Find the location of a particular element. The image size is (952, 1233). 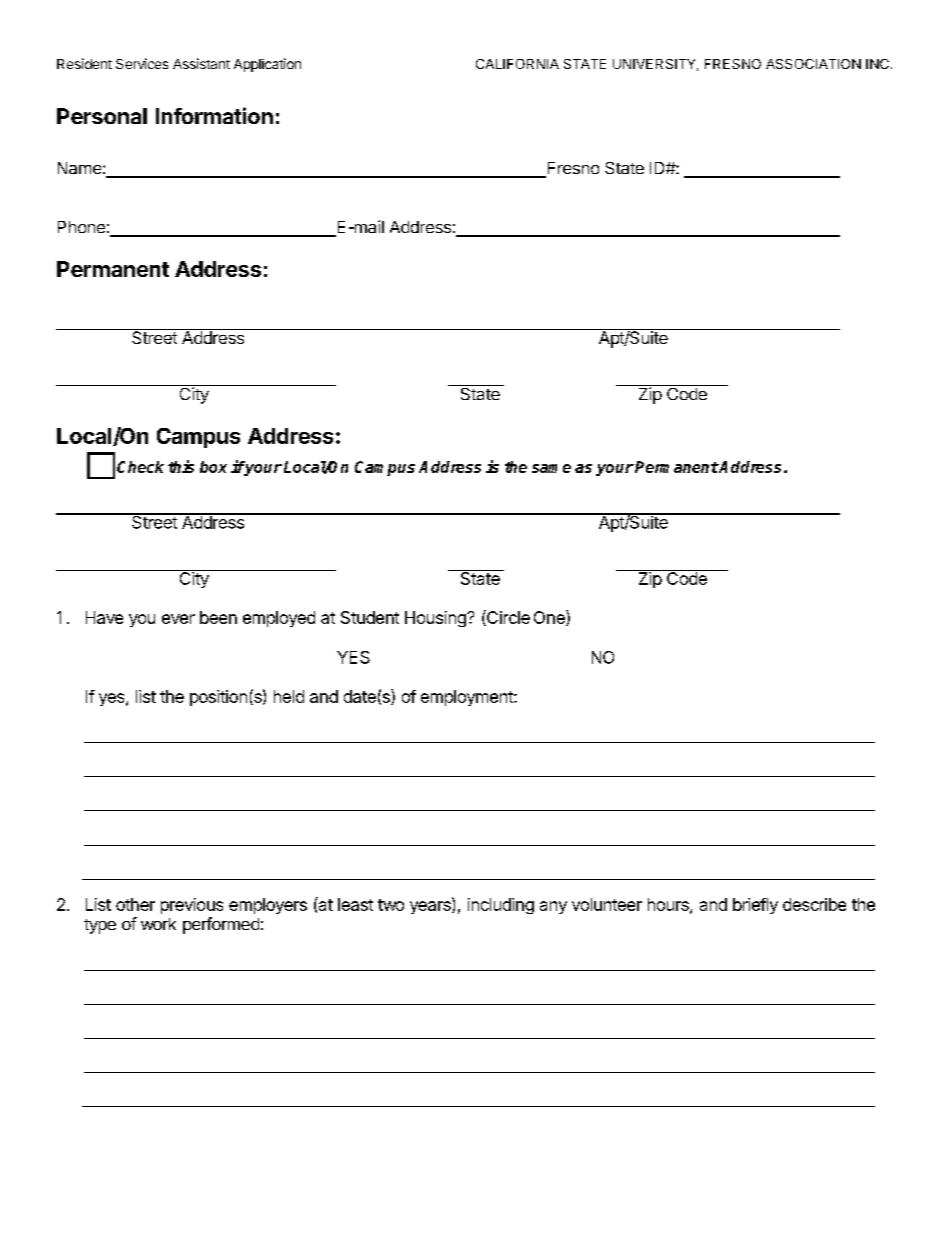

years is located at coordinates (431, 907).
